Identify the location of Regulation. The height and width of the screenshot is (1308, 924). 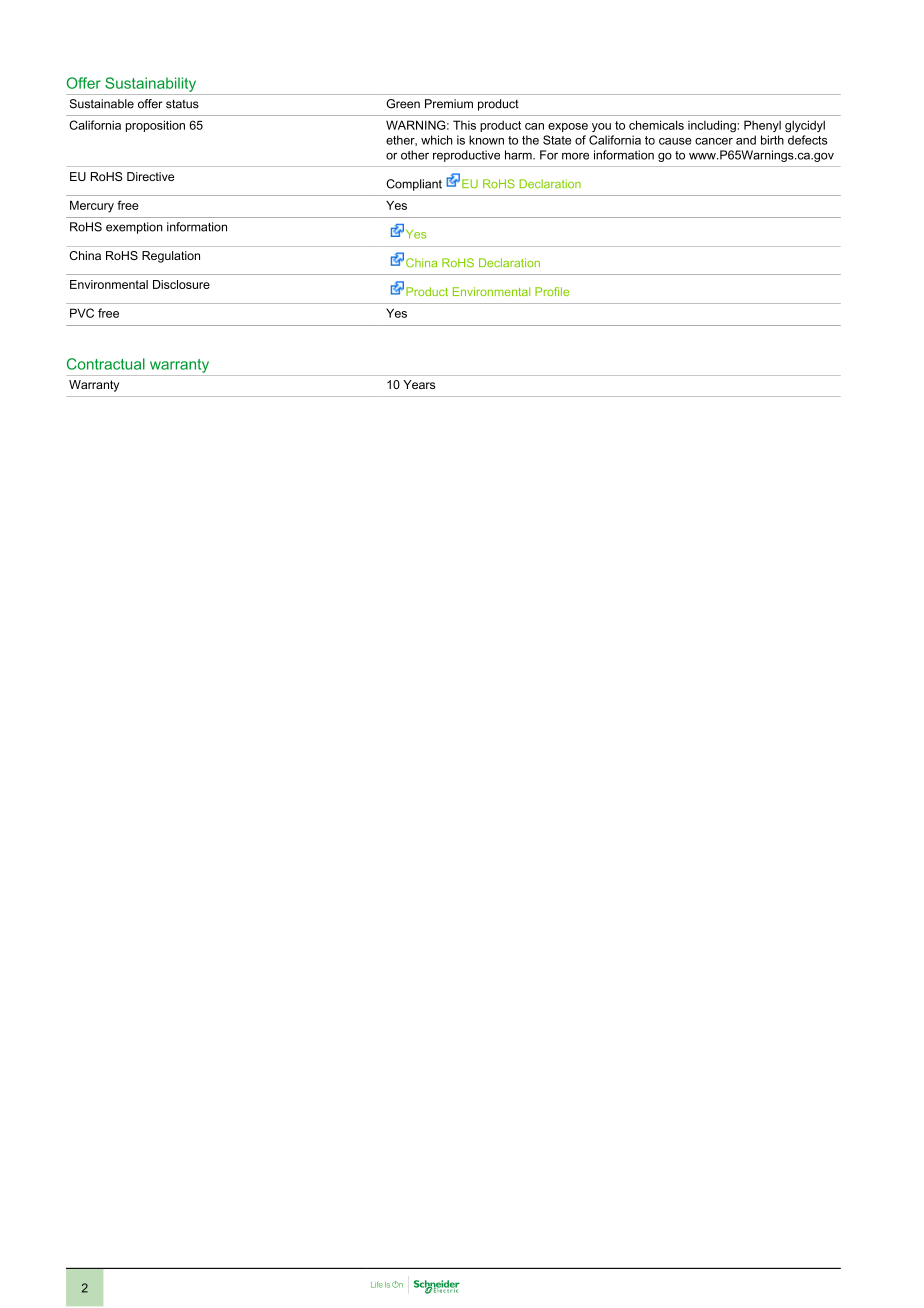
(171, 257).
